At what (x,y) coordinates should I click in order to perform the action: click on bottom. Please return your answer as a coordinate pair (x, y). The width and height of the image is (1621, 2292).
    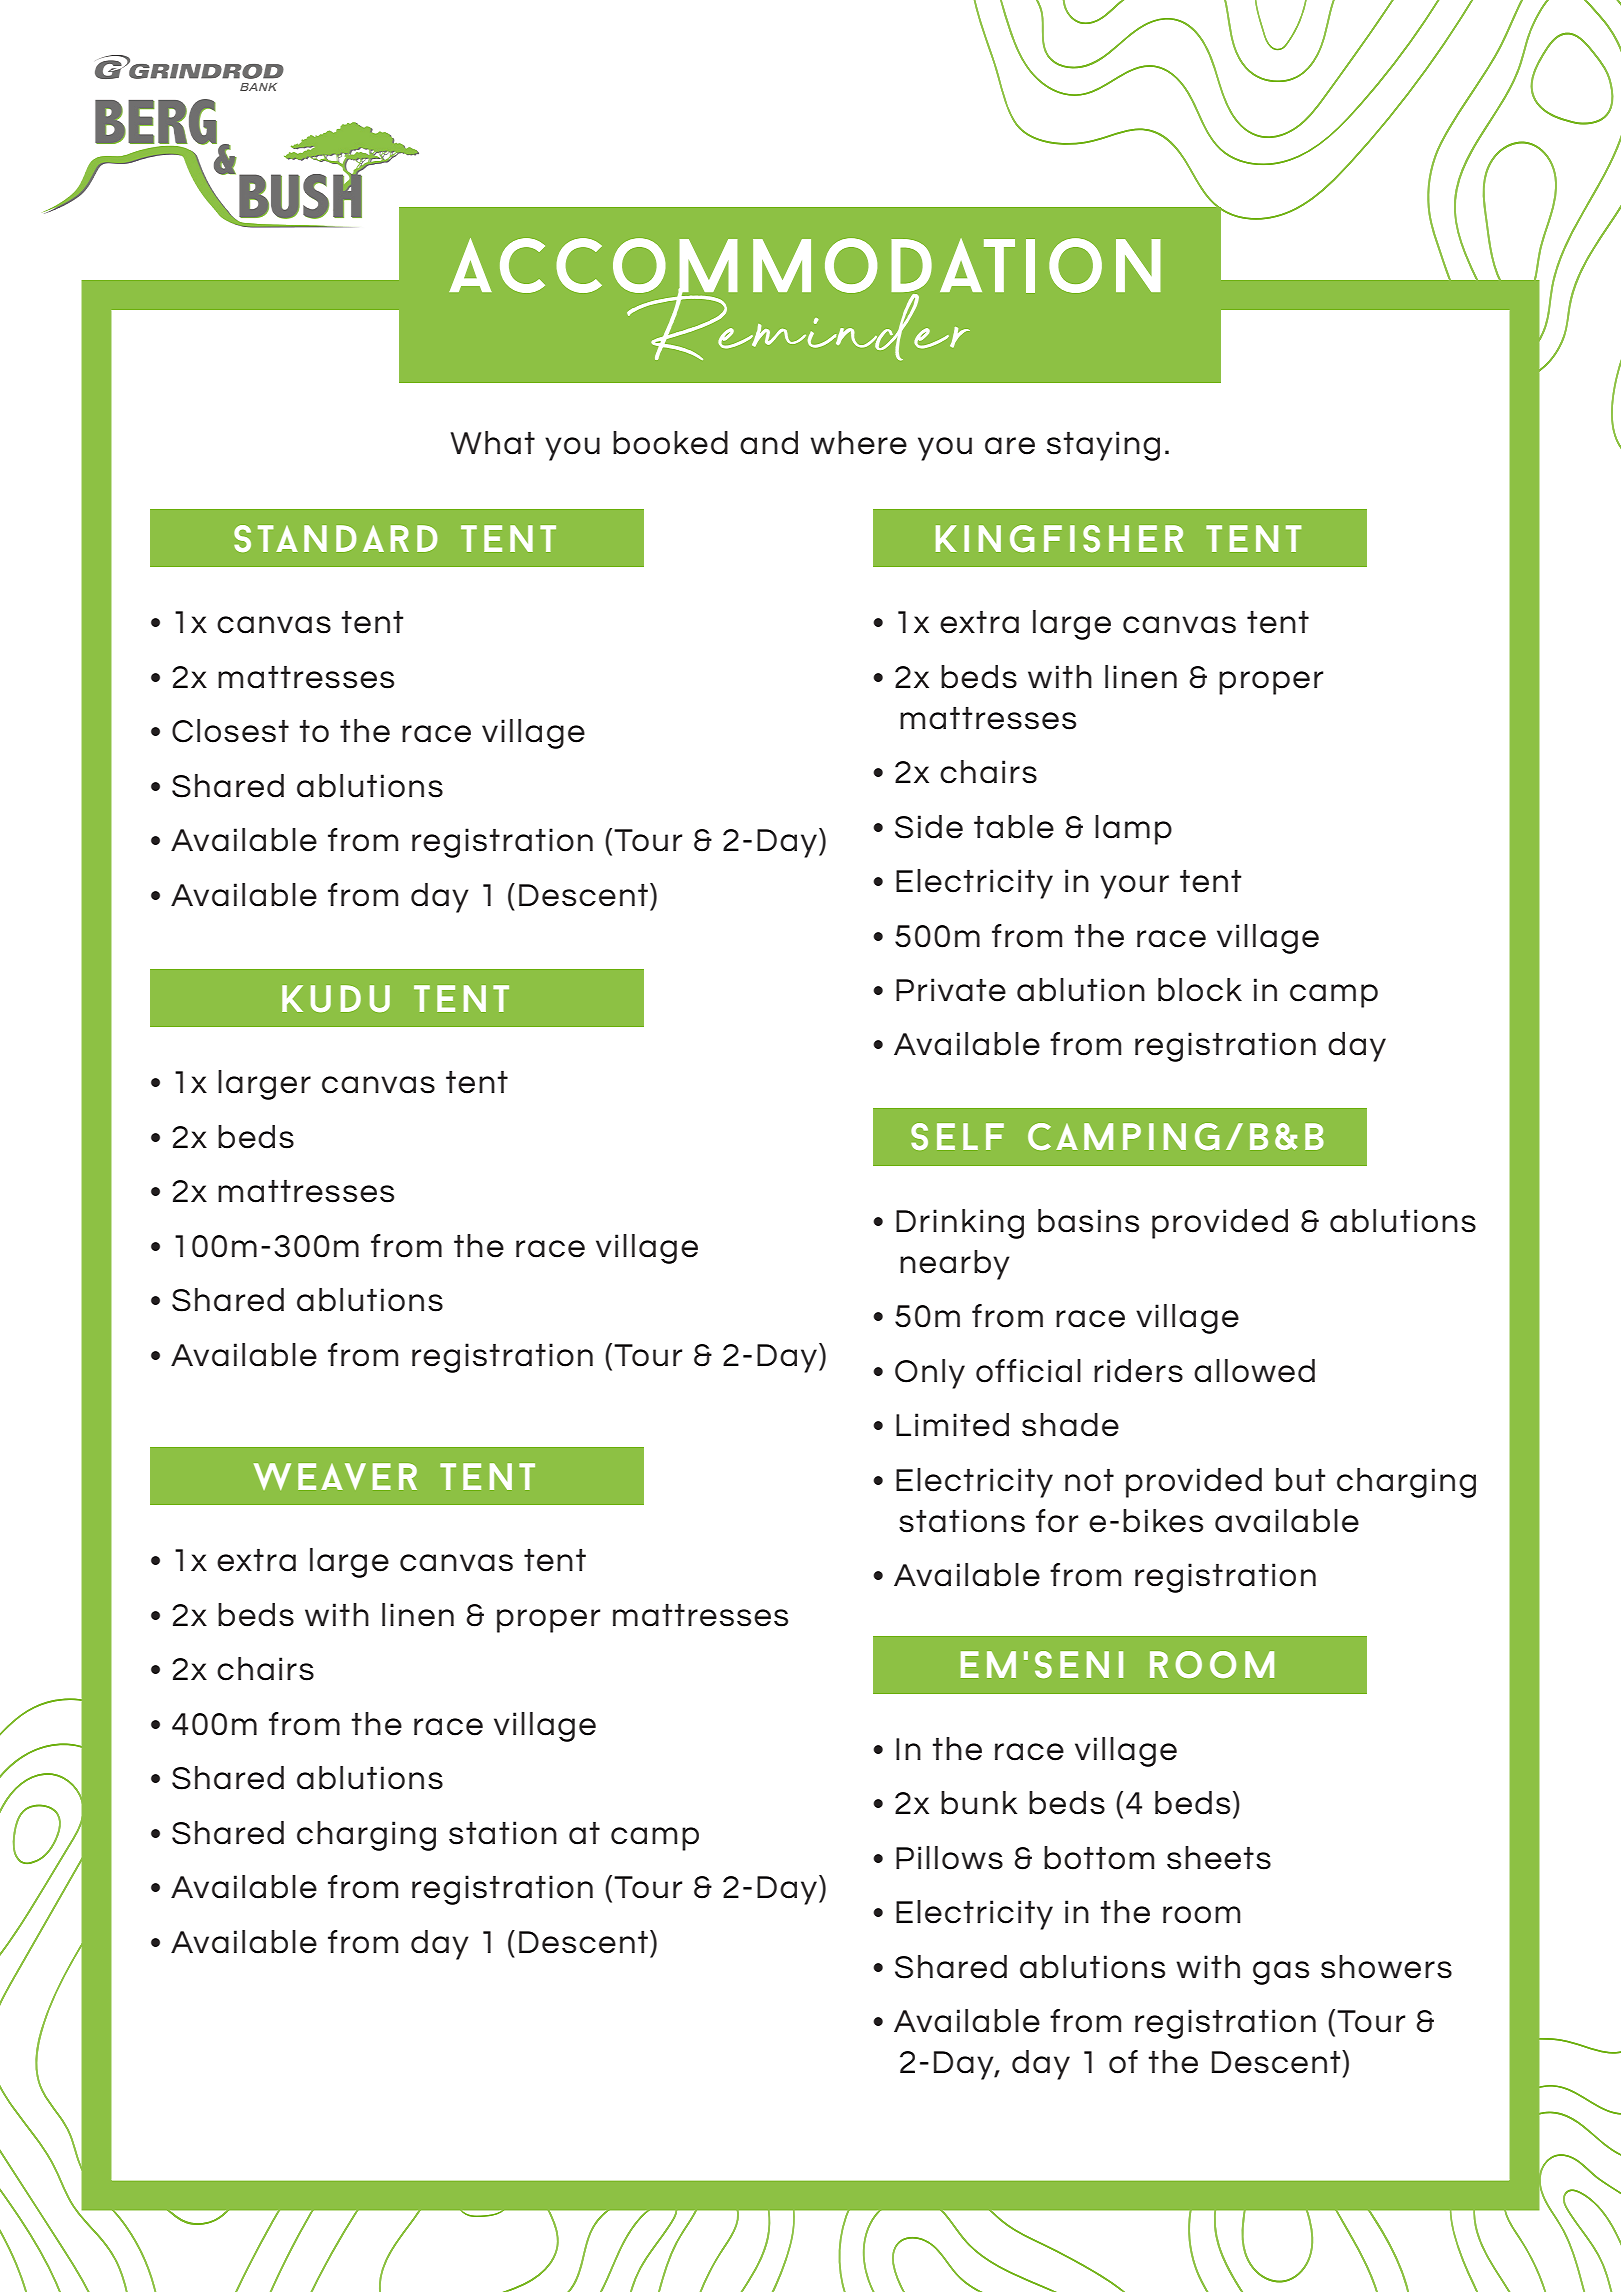
    Looking at the image, I should click on (1099, 1858).
